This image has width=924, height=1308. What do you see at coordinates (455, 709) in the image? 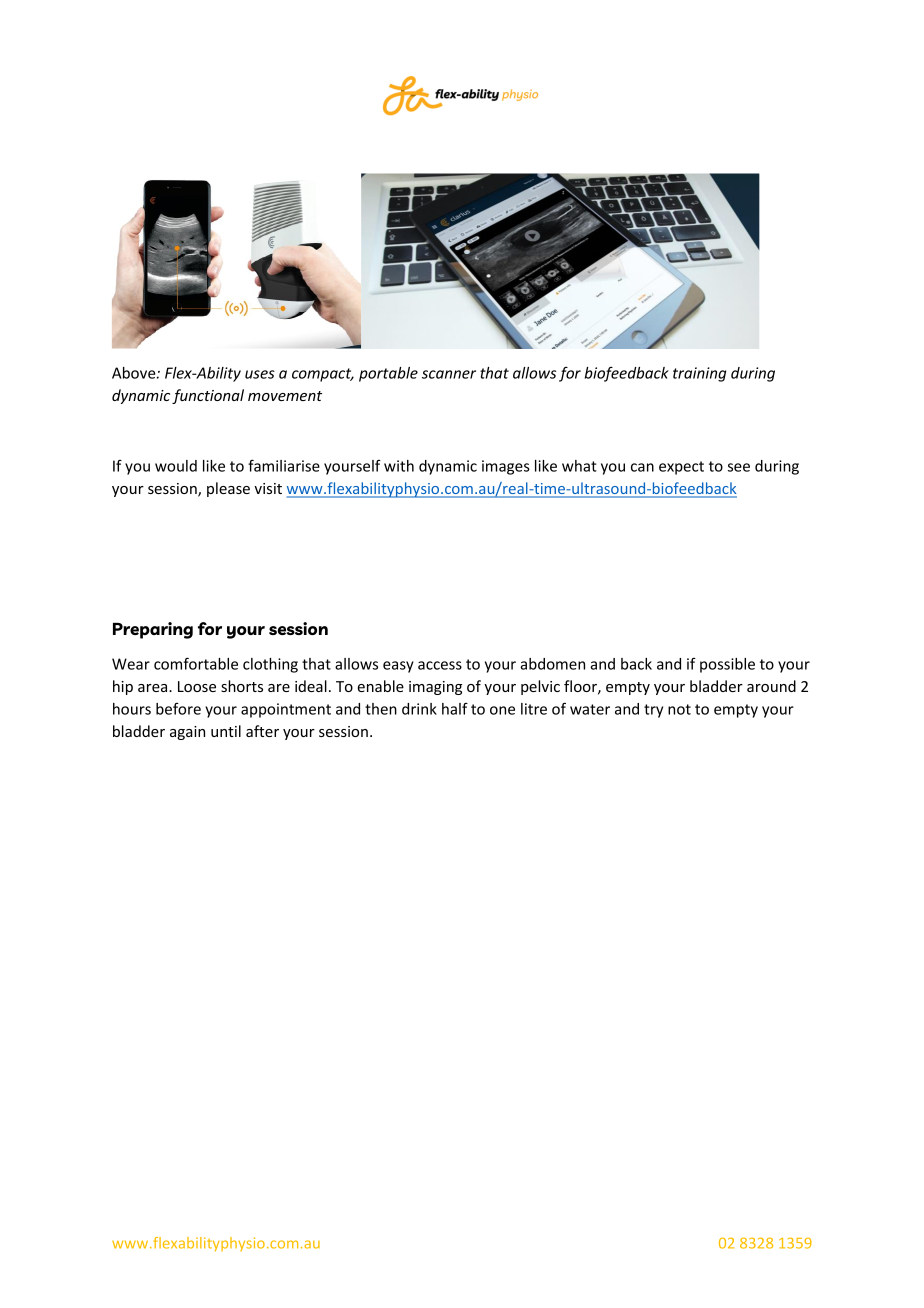
I see `half` at bounding box center [455, 709].
